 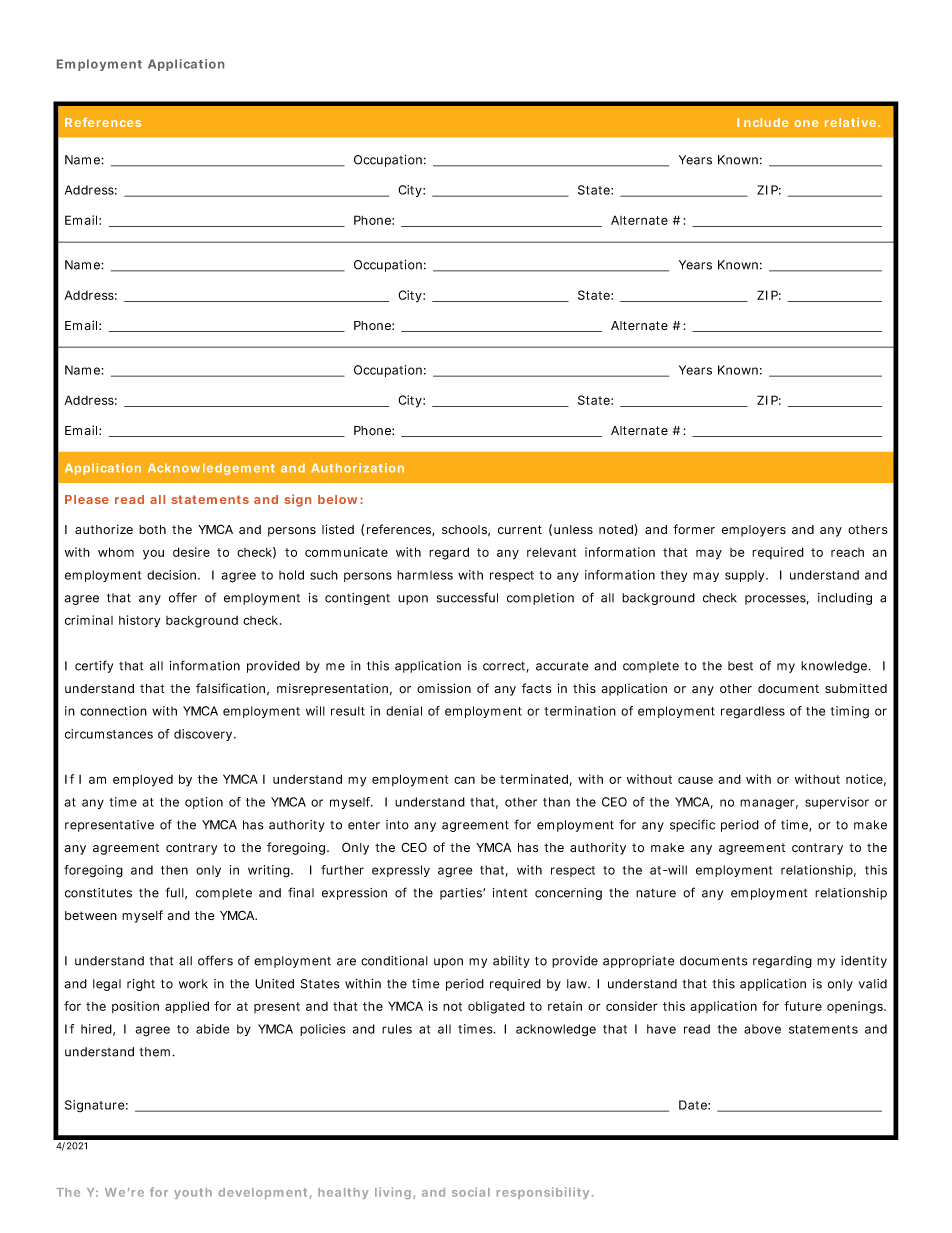 What do you see at coordinates (193, 1193) in the screenshot?
I see `youth` at bounding box center [193, 1193].
